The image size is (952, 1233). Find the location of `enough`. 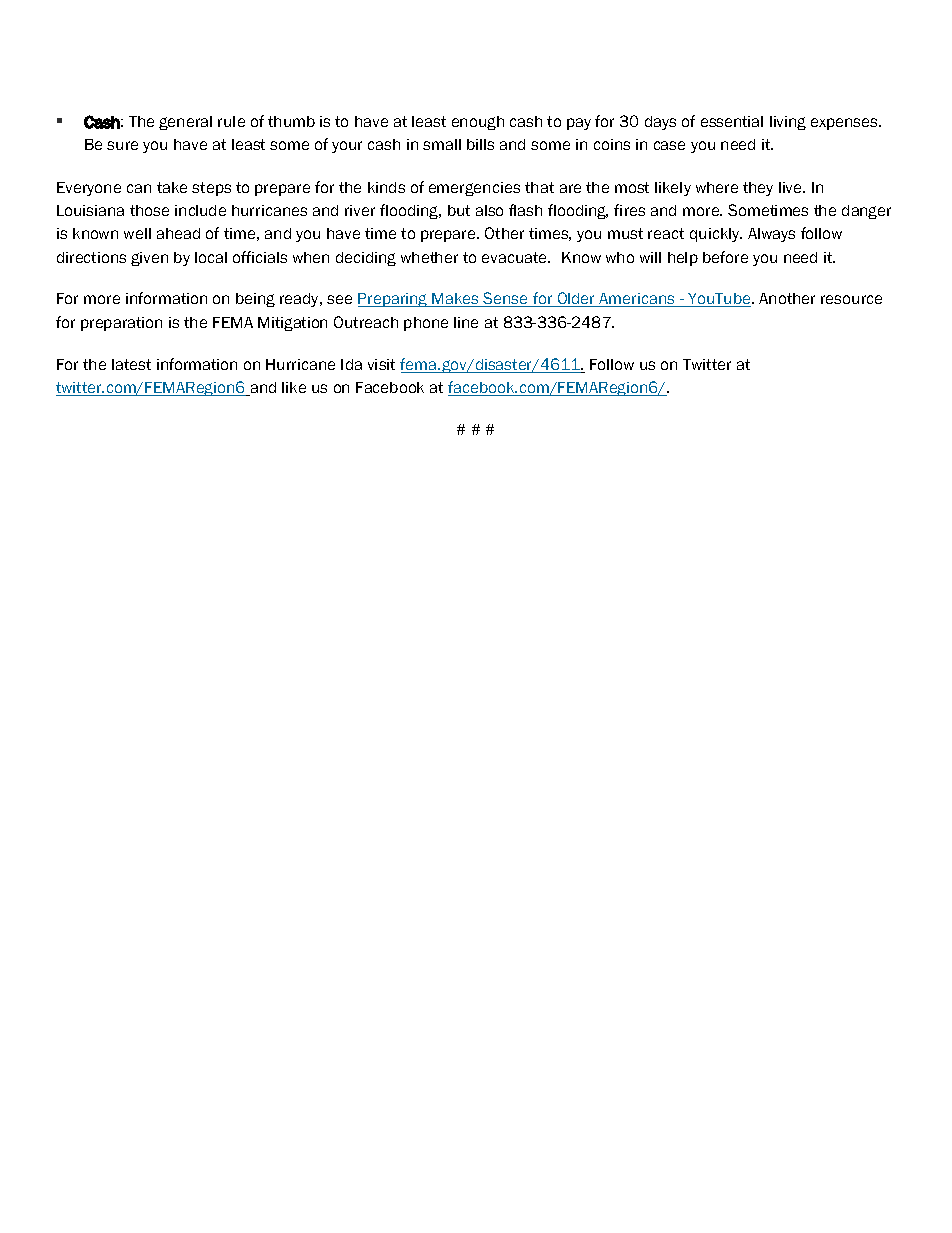

enough is located at coordinates (478, 123).
